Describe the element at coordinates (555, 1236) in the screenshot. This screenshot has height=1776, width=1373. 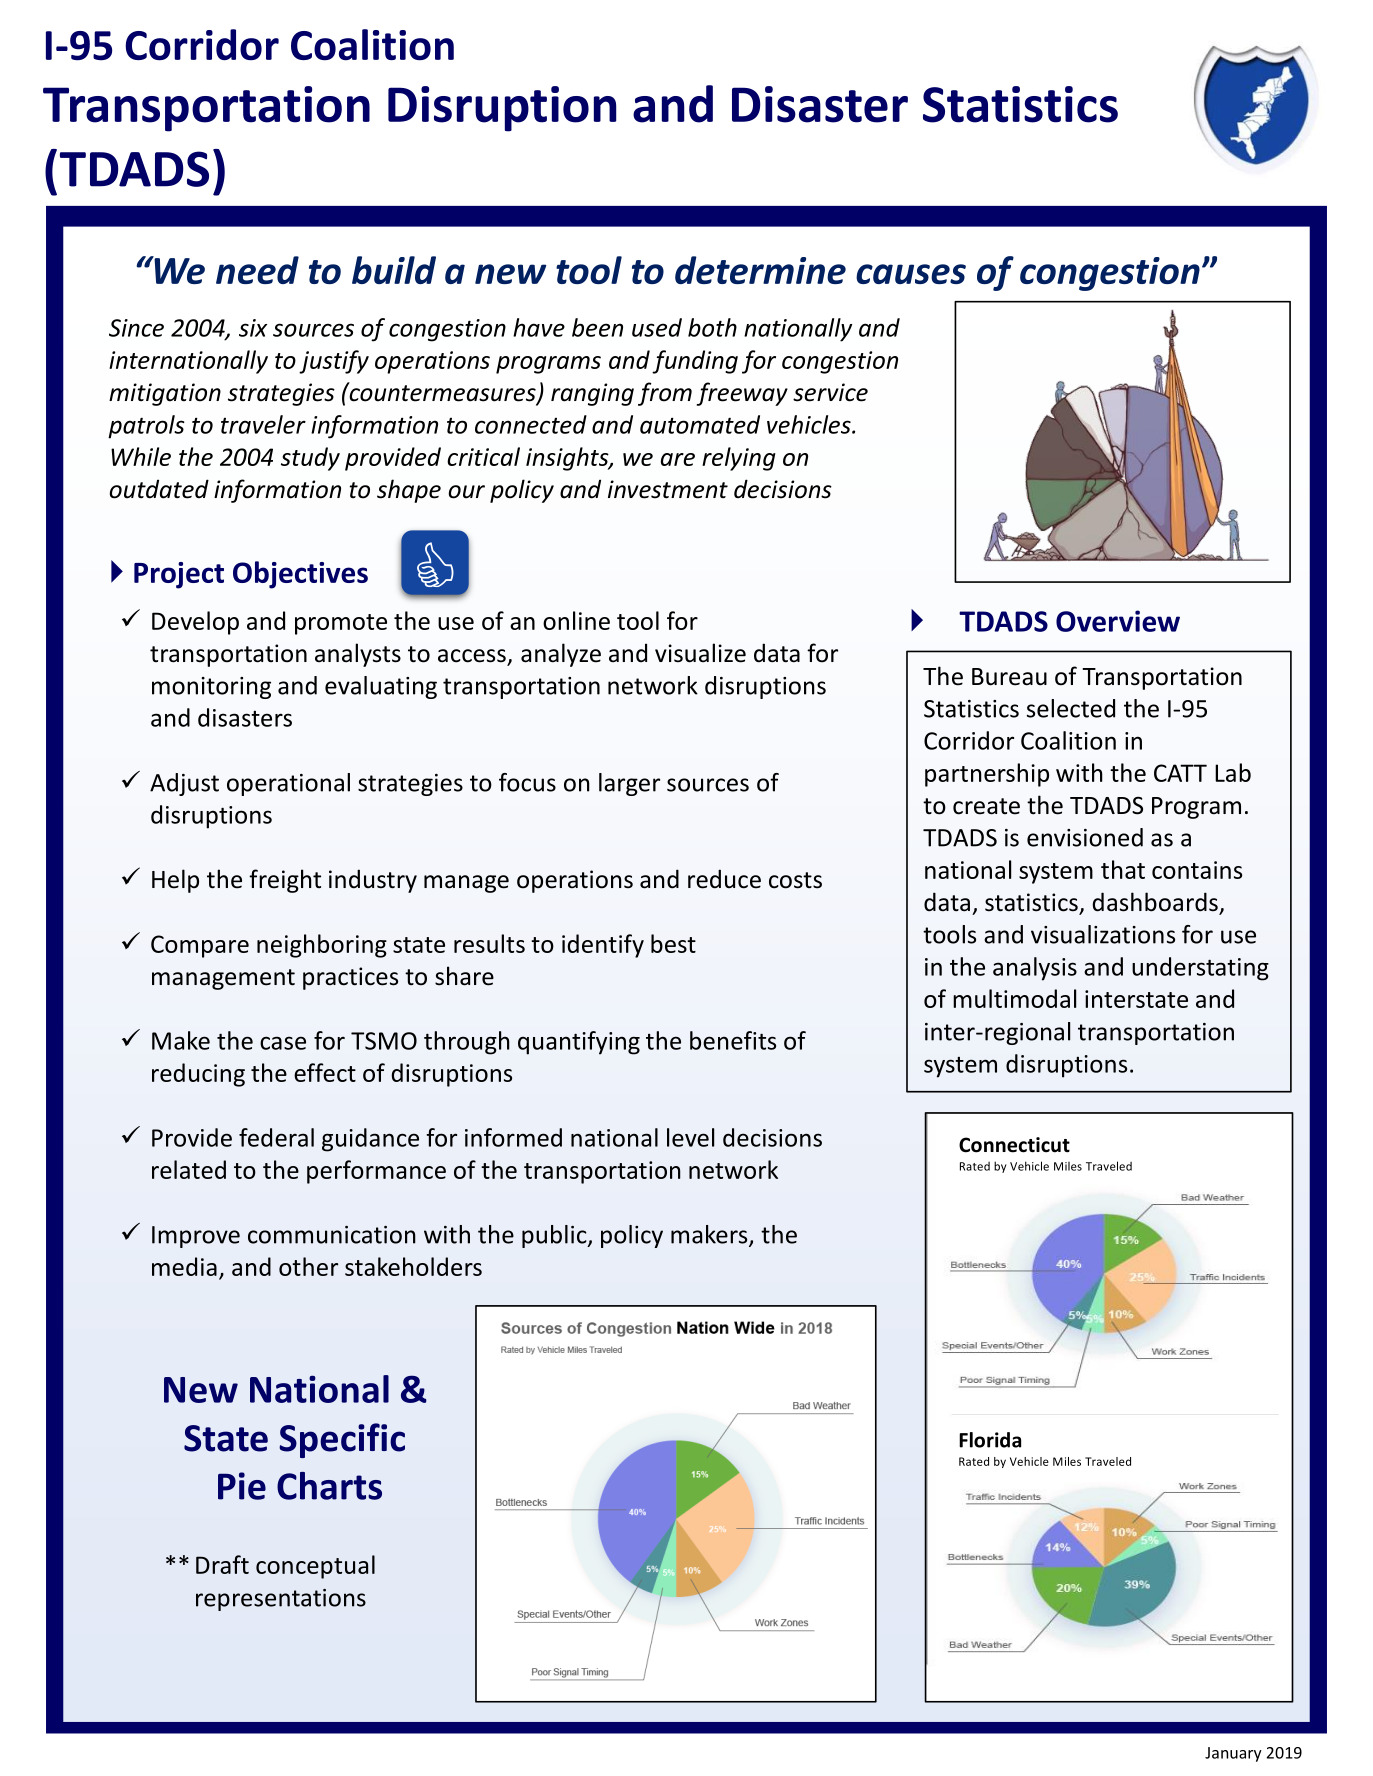
I see `public` at that location.
